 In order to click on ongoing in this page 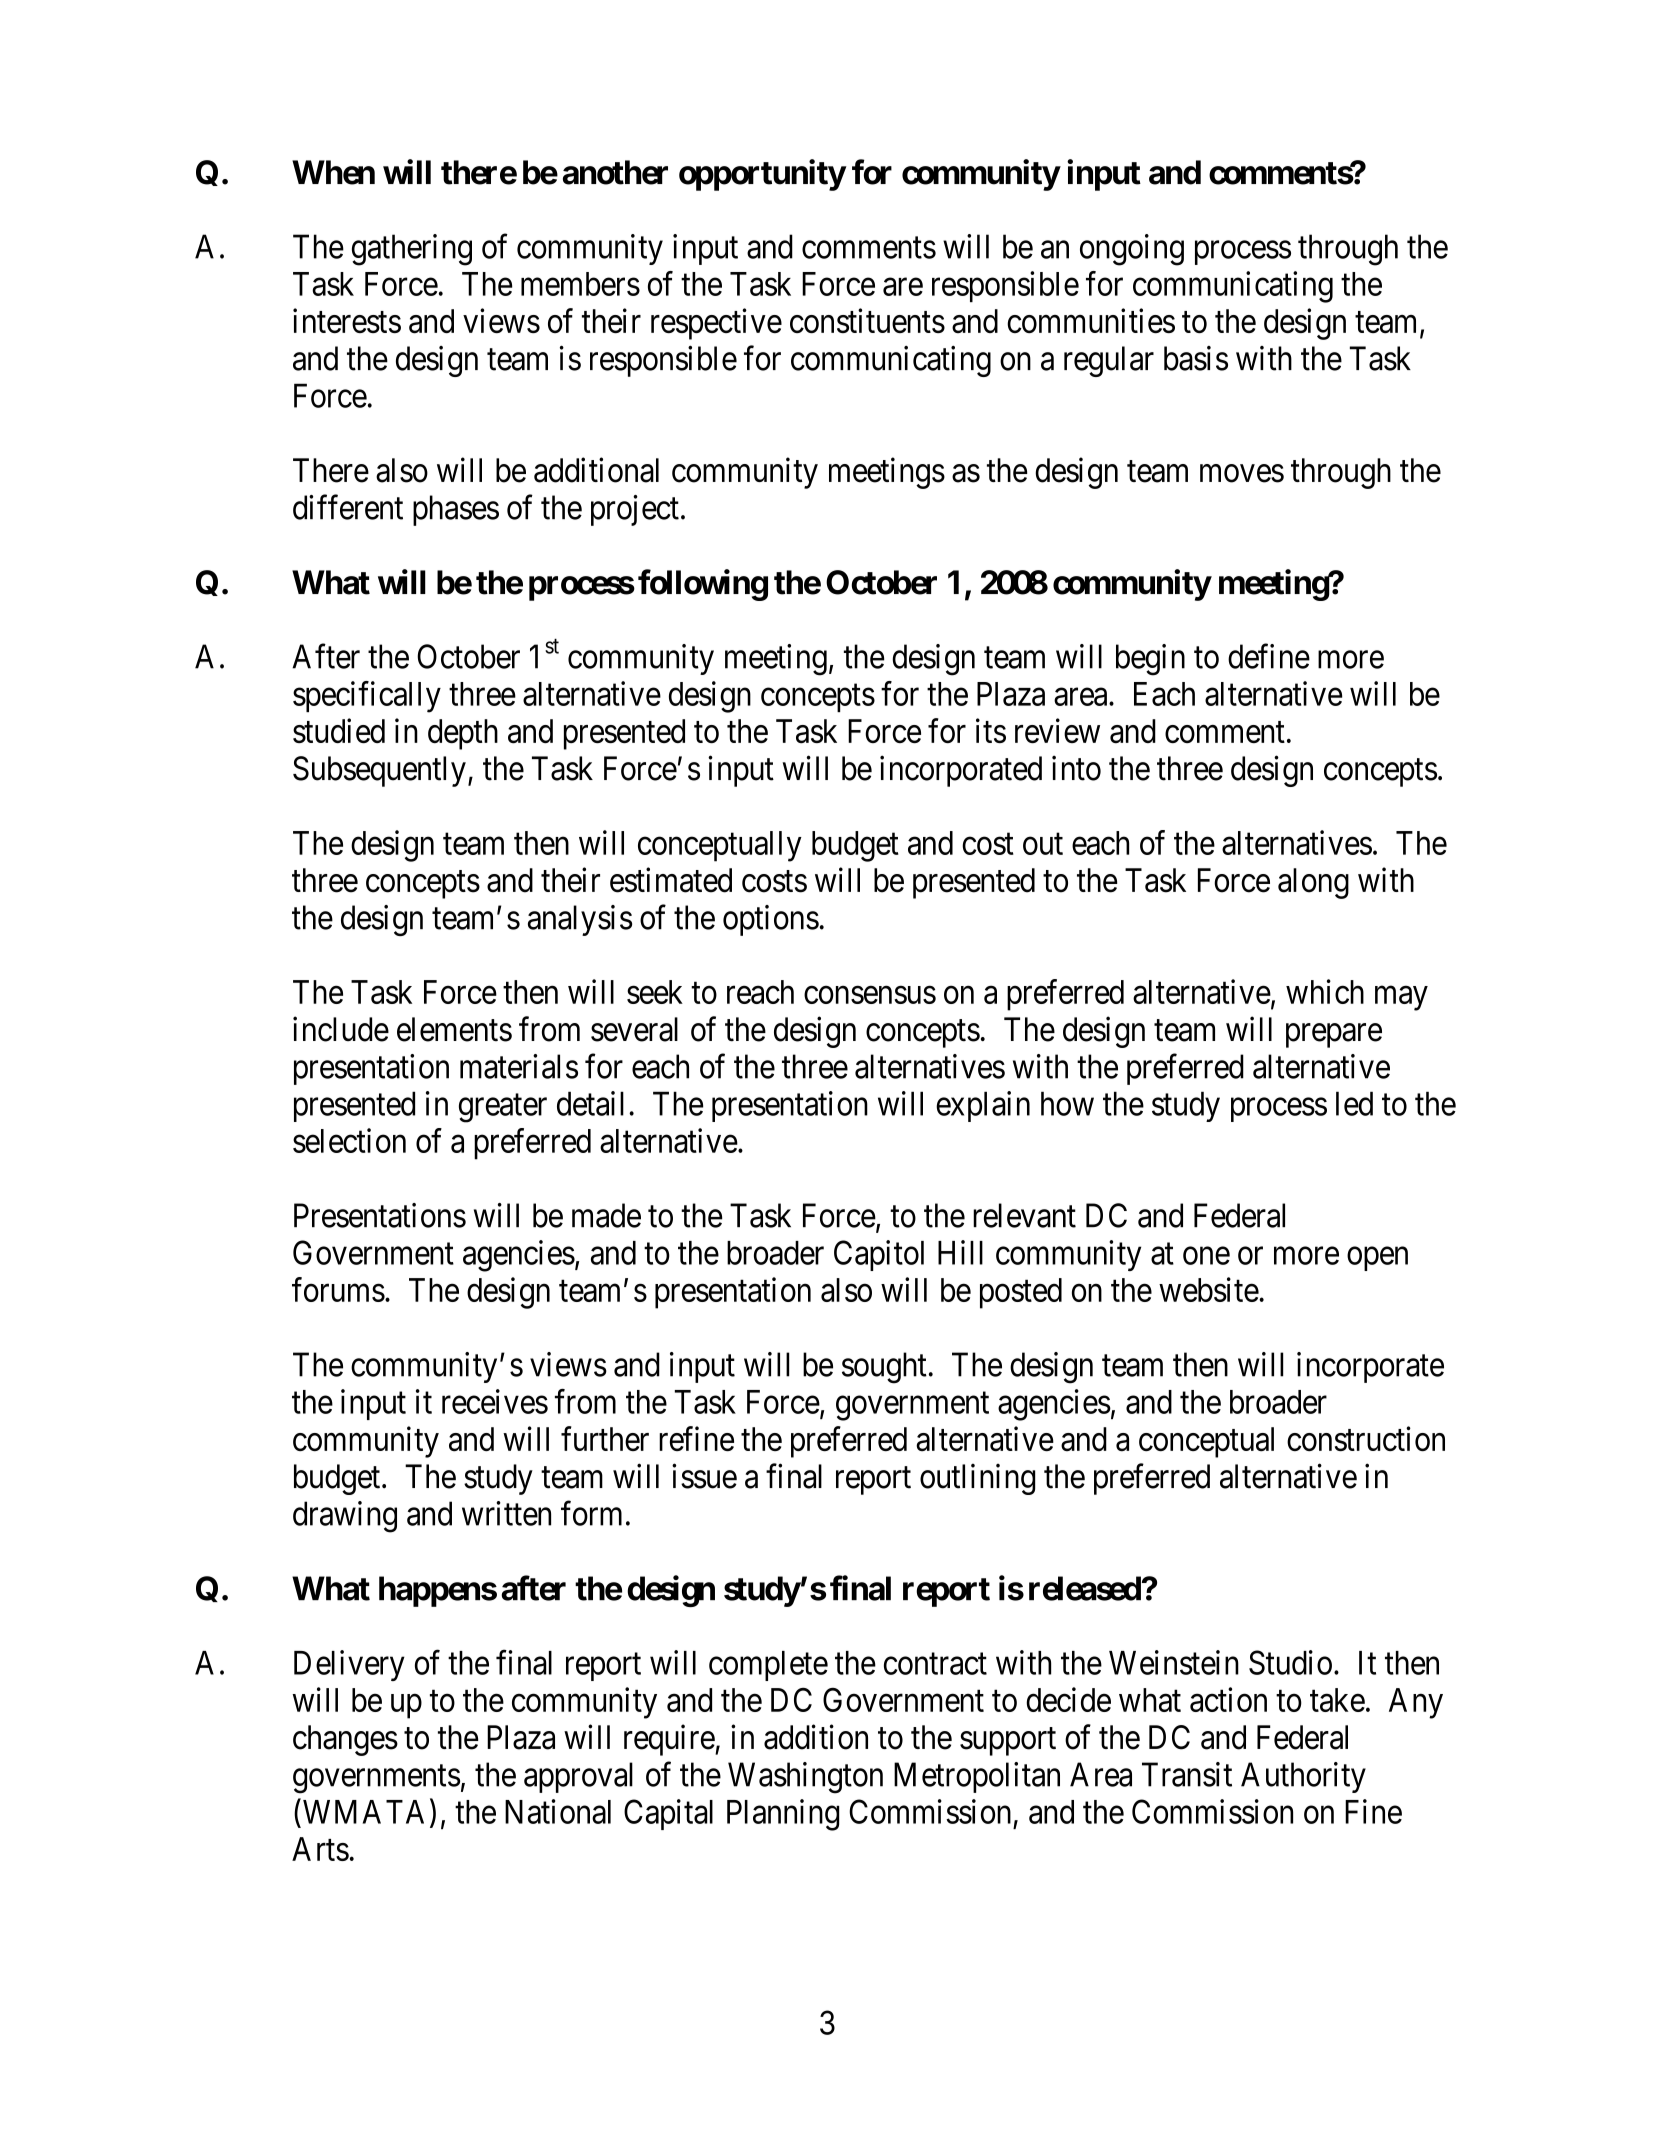, I will do `click(1132, 250)`.
